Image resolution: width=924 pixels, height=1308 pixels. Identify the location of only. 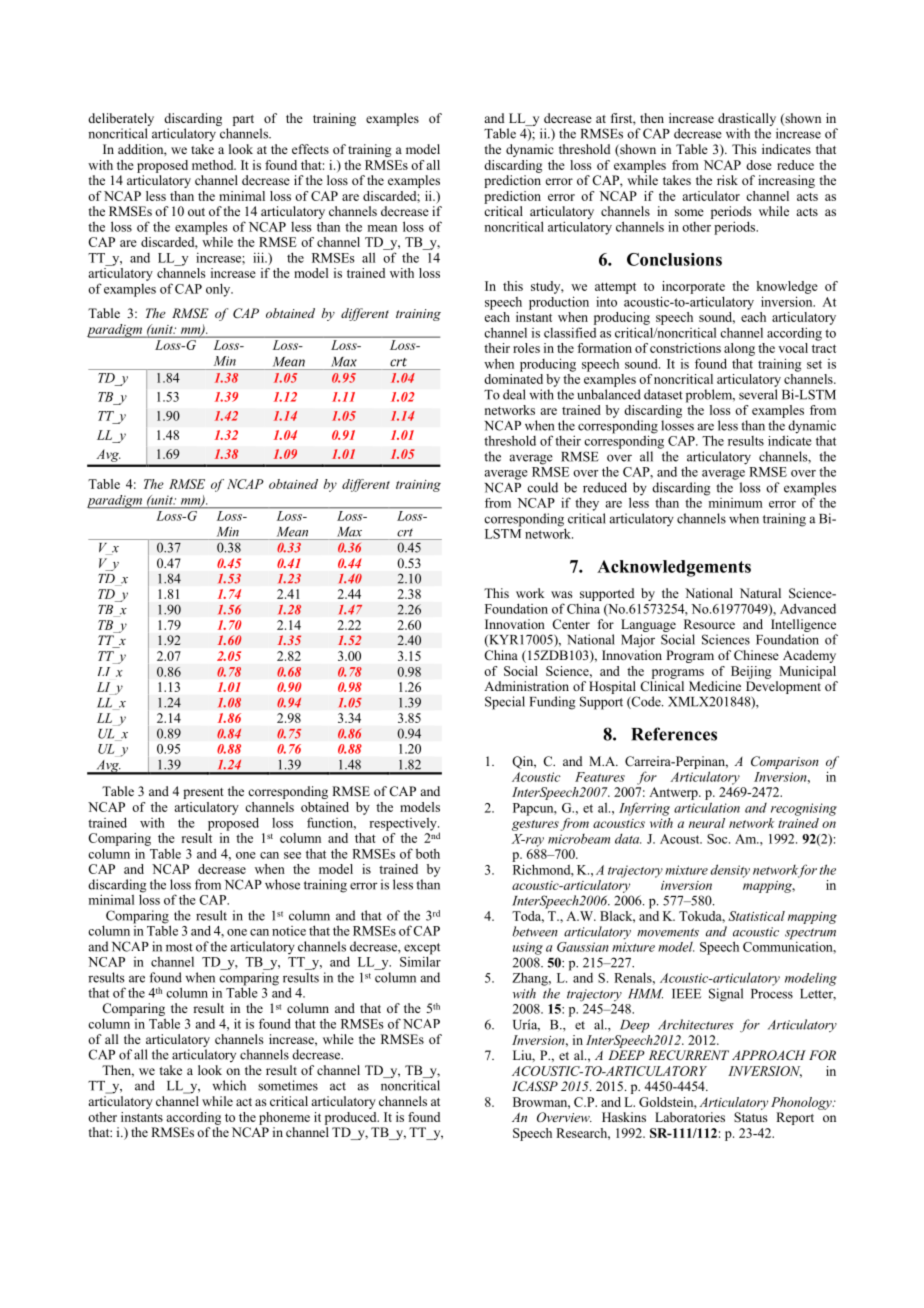
(219, 290).
